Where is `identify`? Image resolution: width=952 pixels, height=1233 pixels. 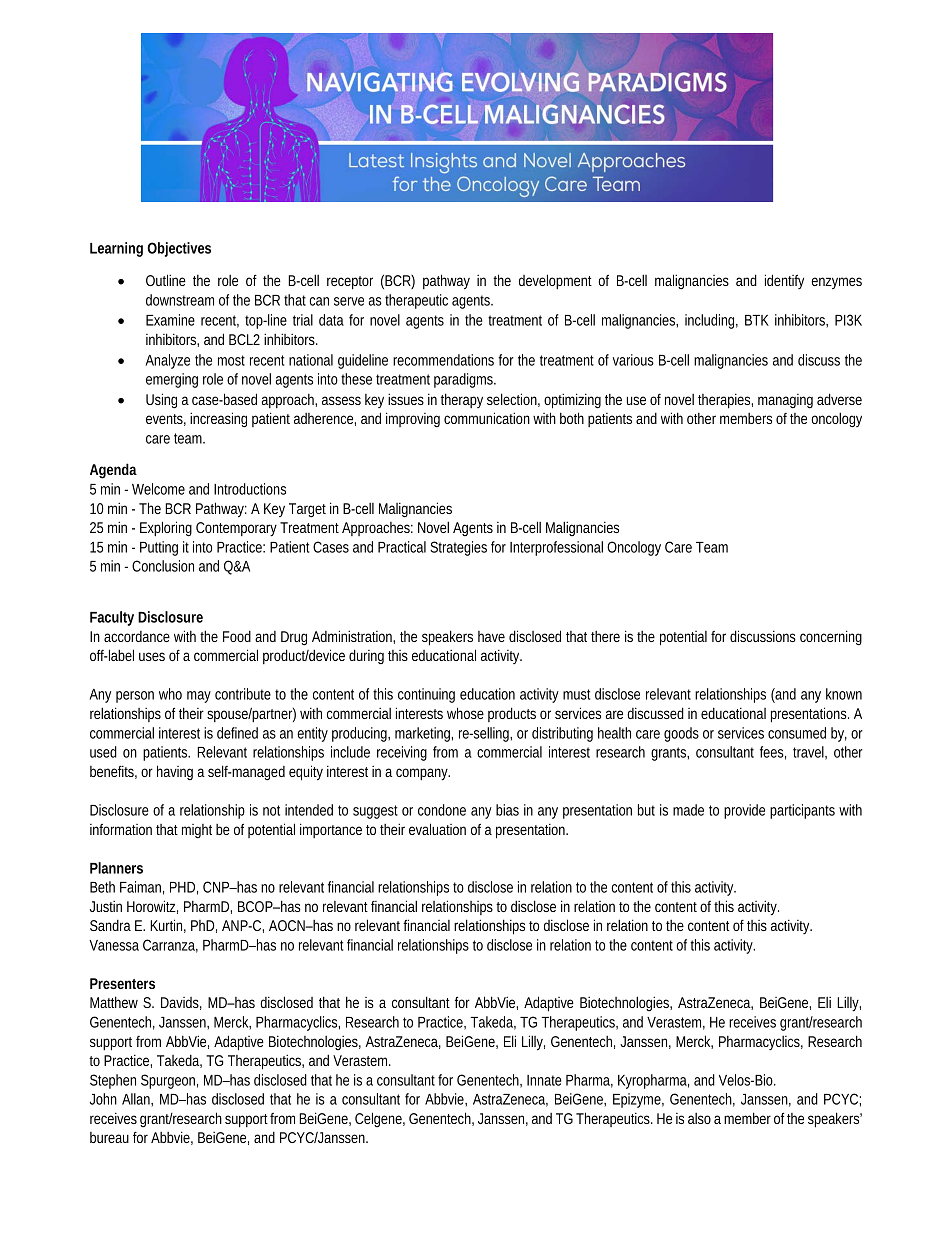
identify is located at coordinates (784, 281).
